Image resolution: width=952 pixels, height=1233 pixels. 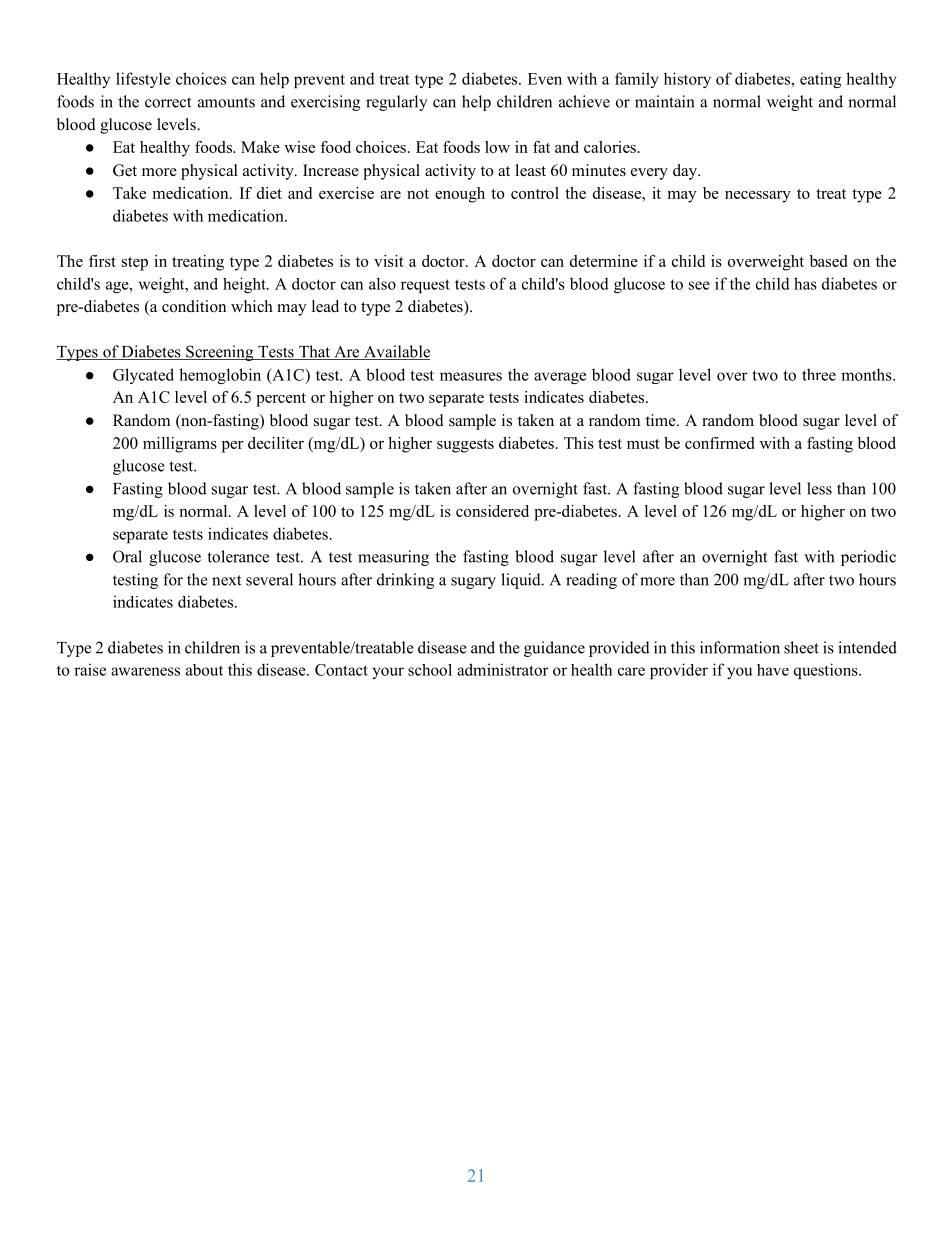 I want to click on about, so click(x=204, y=670).
